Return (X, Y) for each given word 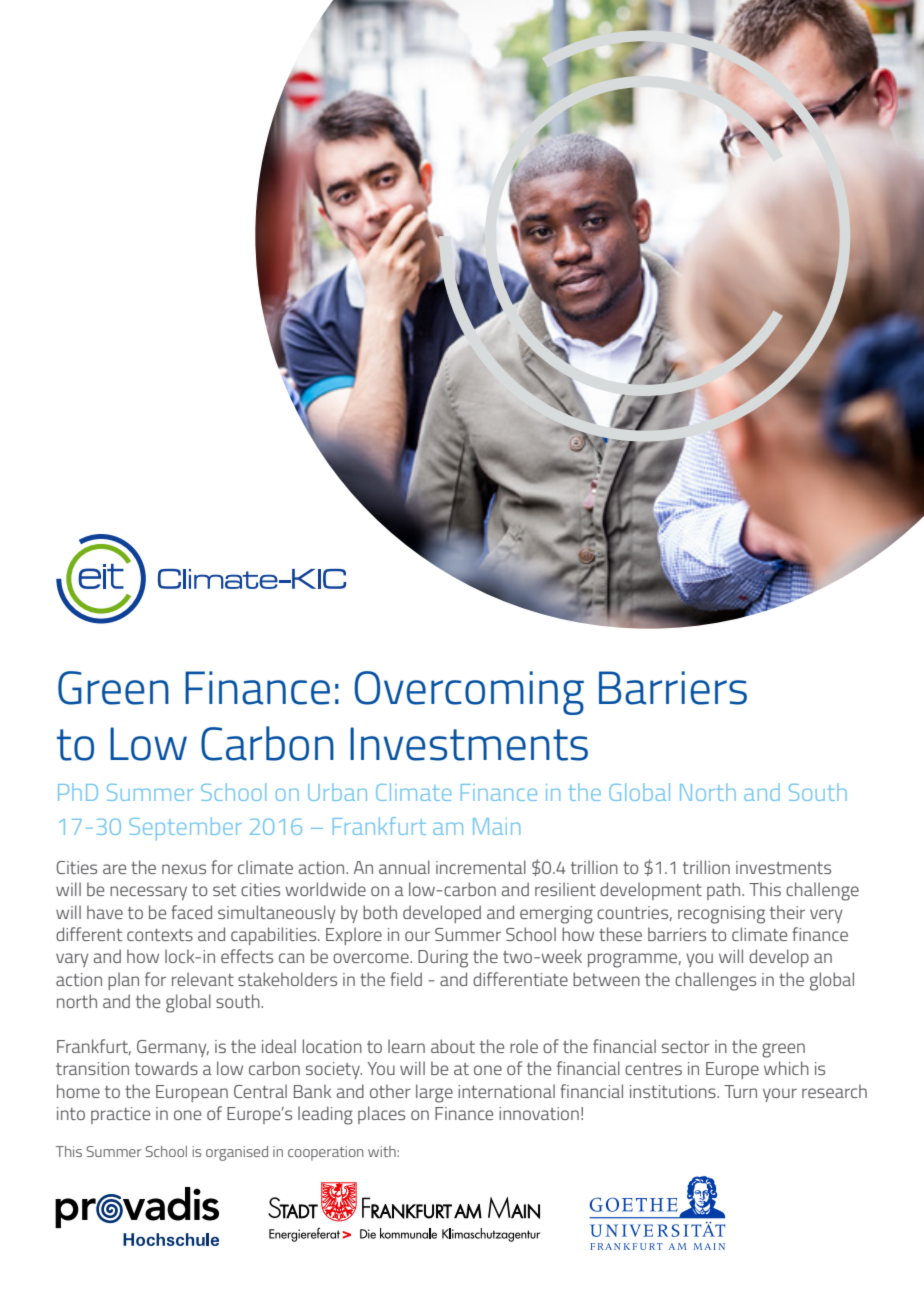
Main (496, 826)
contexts (160, 935)
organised (237, 1153)
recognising (721, 915)
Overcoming (469, 693)
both (380, 912)
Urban (337, 792)
